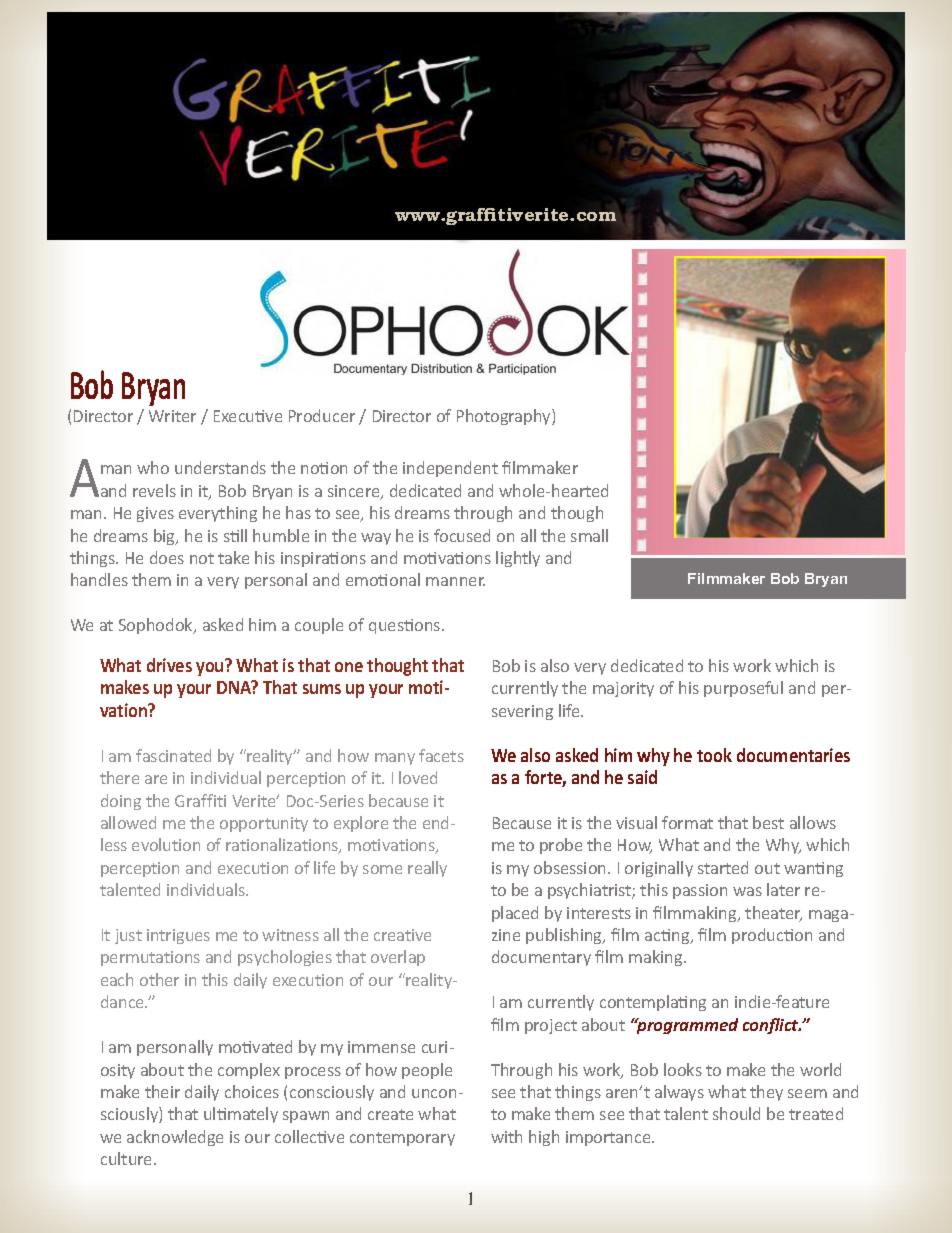  What do you see at coordinates (450, 469) in the screenshot?
I see `independent` at bounding box center [450, 469].
